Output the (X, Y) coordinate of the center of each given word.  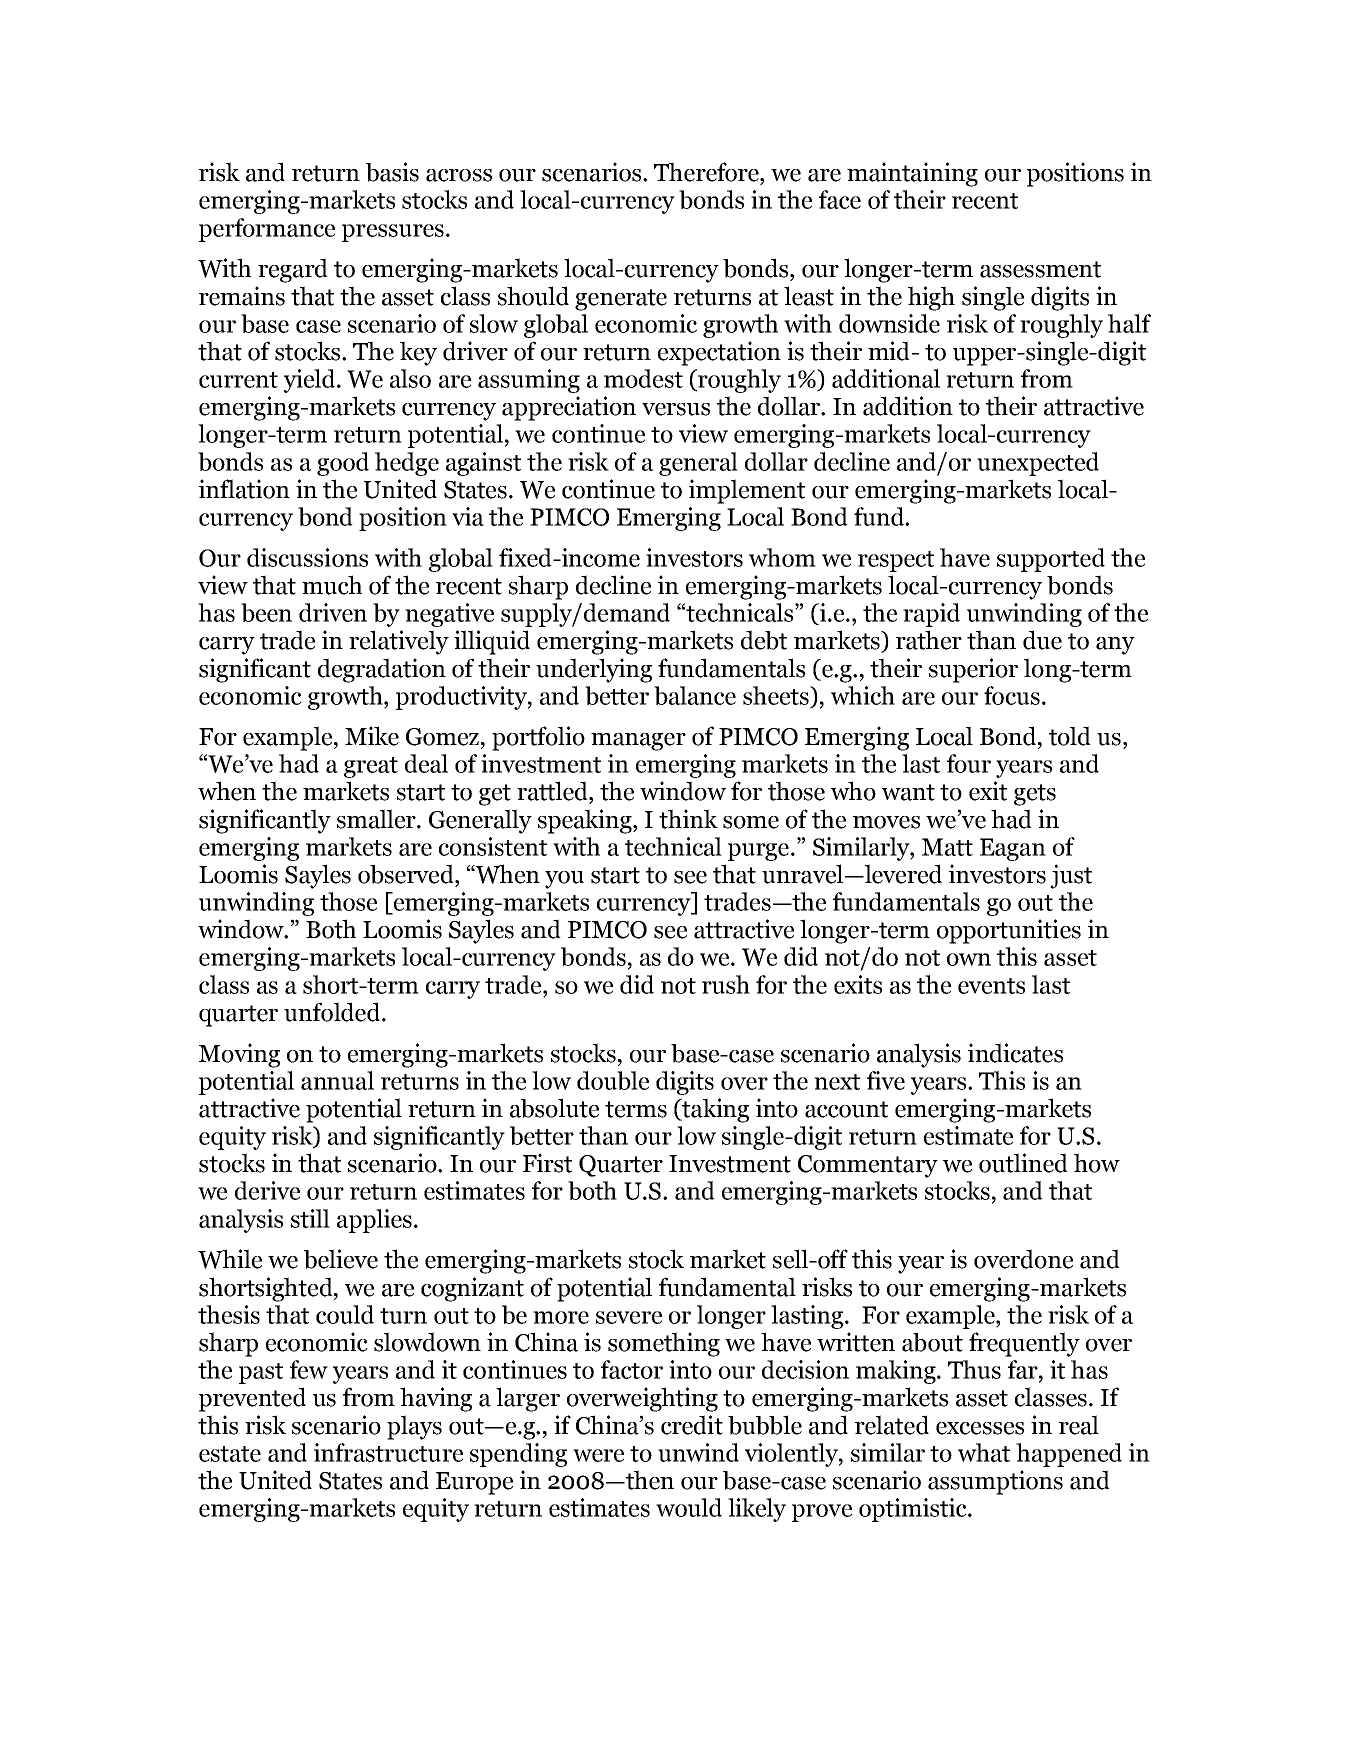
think (688, 819)
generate (621, 300)
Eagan (1013, 849)
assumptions (995, 1482)
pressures (393, 233)
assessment (1040, 269)
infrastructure (388, 1452)
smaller (377, 819)
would (689, 1507)
